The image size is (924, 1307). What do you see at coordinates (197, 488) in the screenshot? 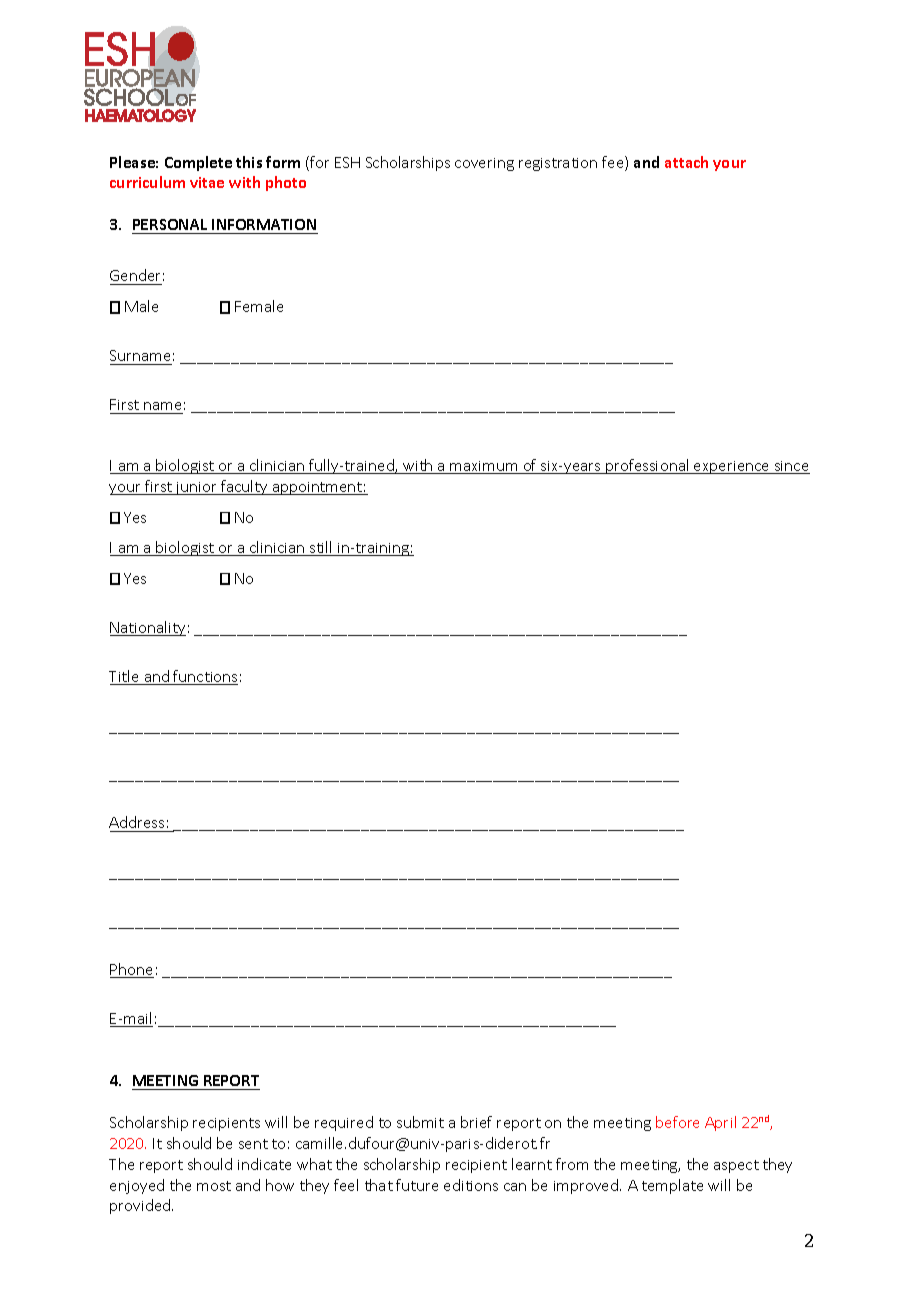
I see `junior` at bounding box center [197, 488].
